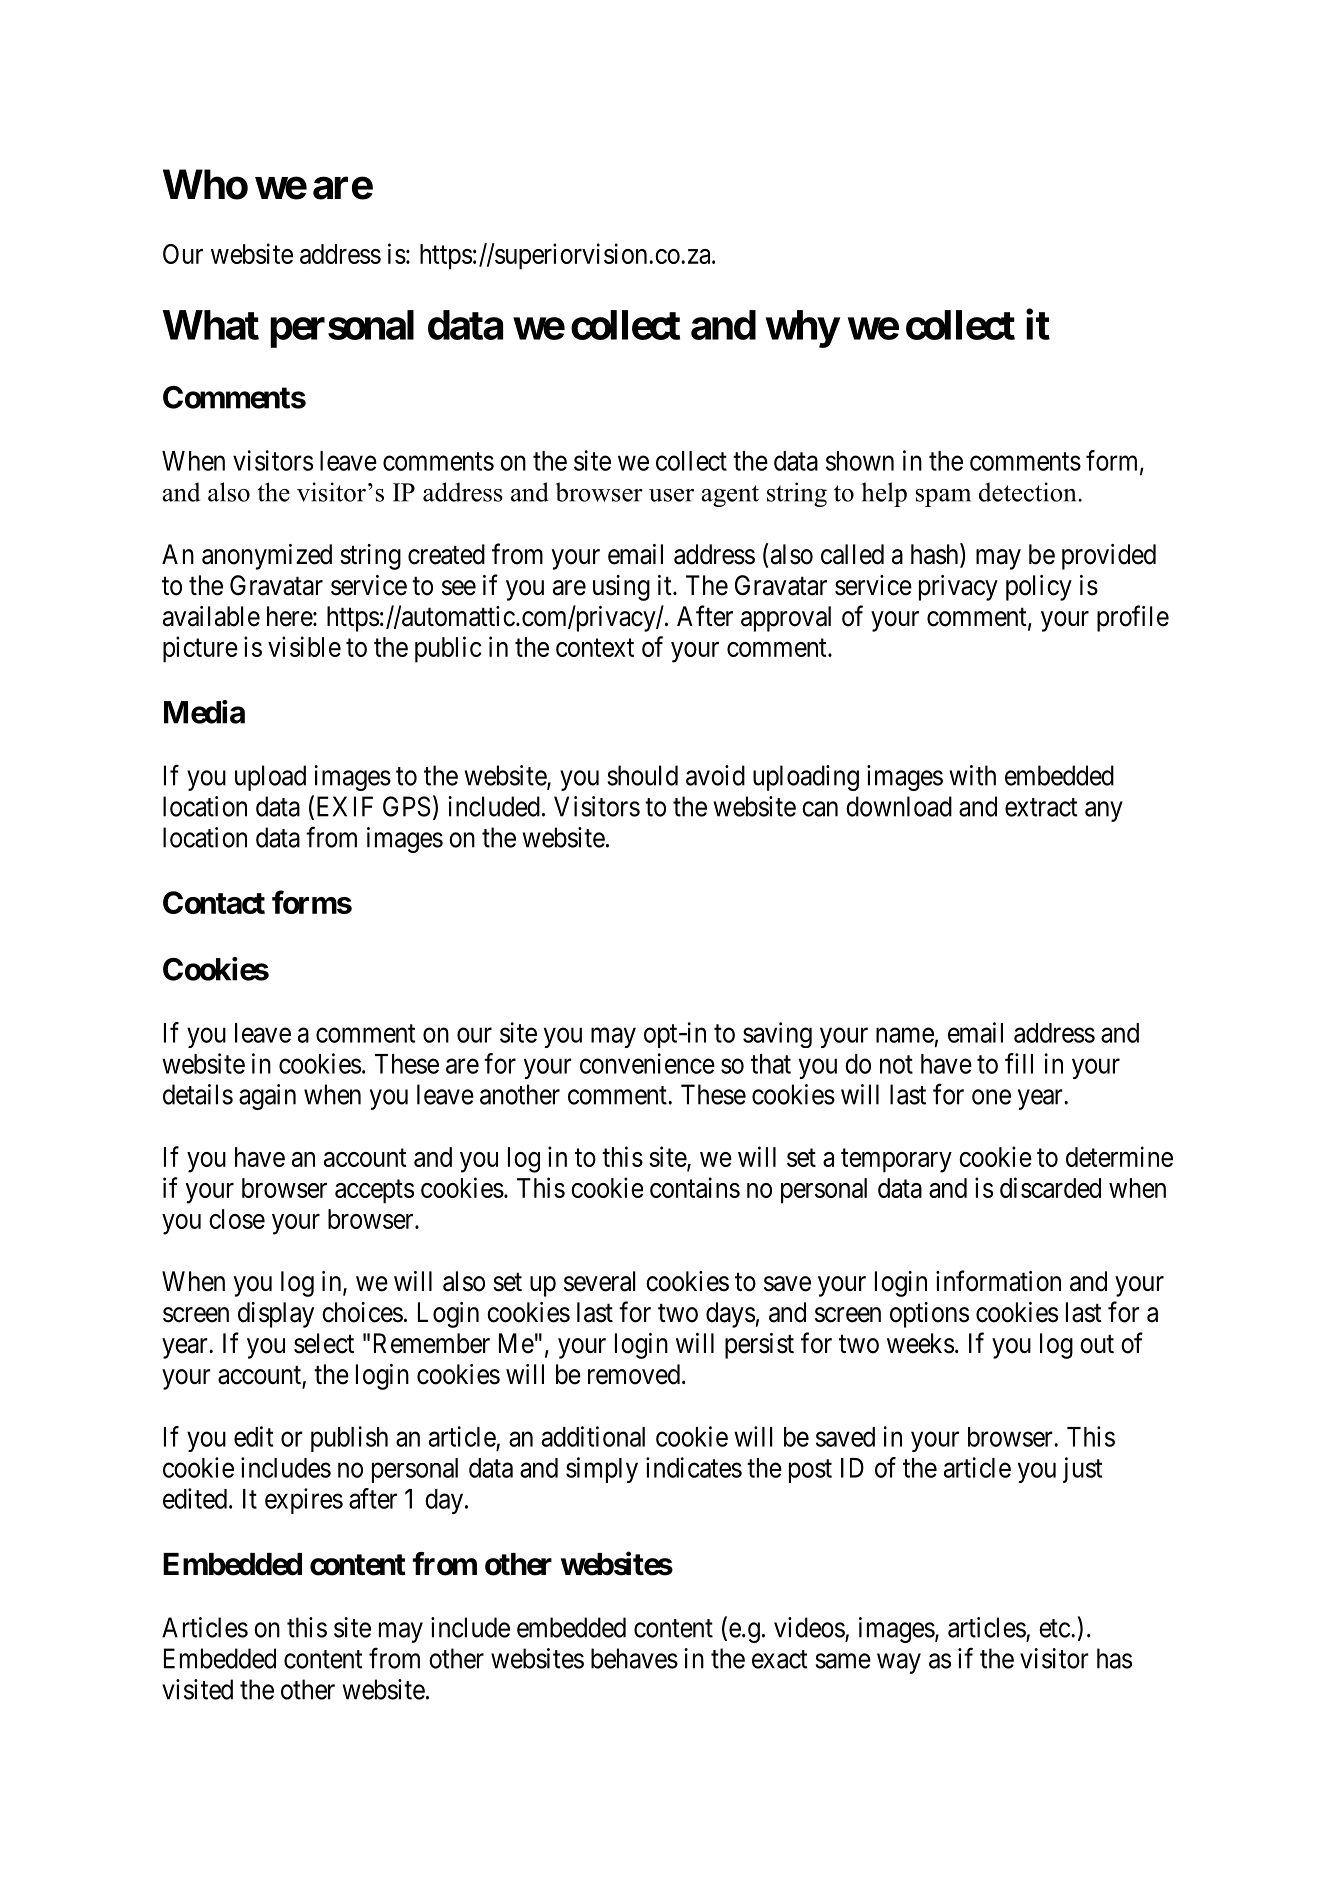 This screenshot has height=1890, width=1336. I want to click on should, so click(642, 775).
